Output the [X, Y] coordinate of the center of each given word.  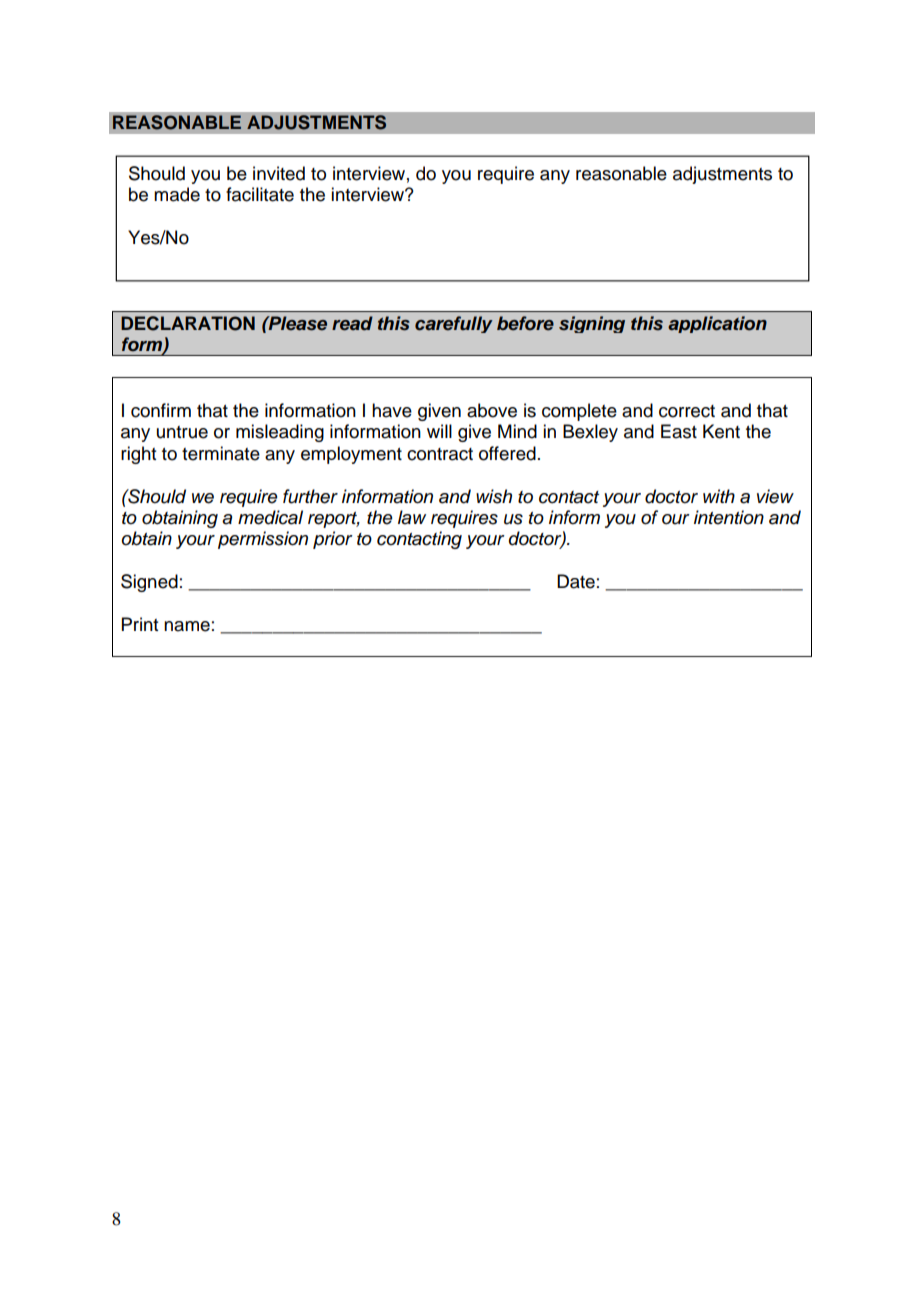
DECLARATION [188, 323]
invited [279, 173]
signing [592, 324]
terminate [221, 453]
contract [440, 454]
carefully [454, 324]
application [717, 324]
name [187, 626]
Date [576, 581]
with [719, 496]
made [177, 194]
